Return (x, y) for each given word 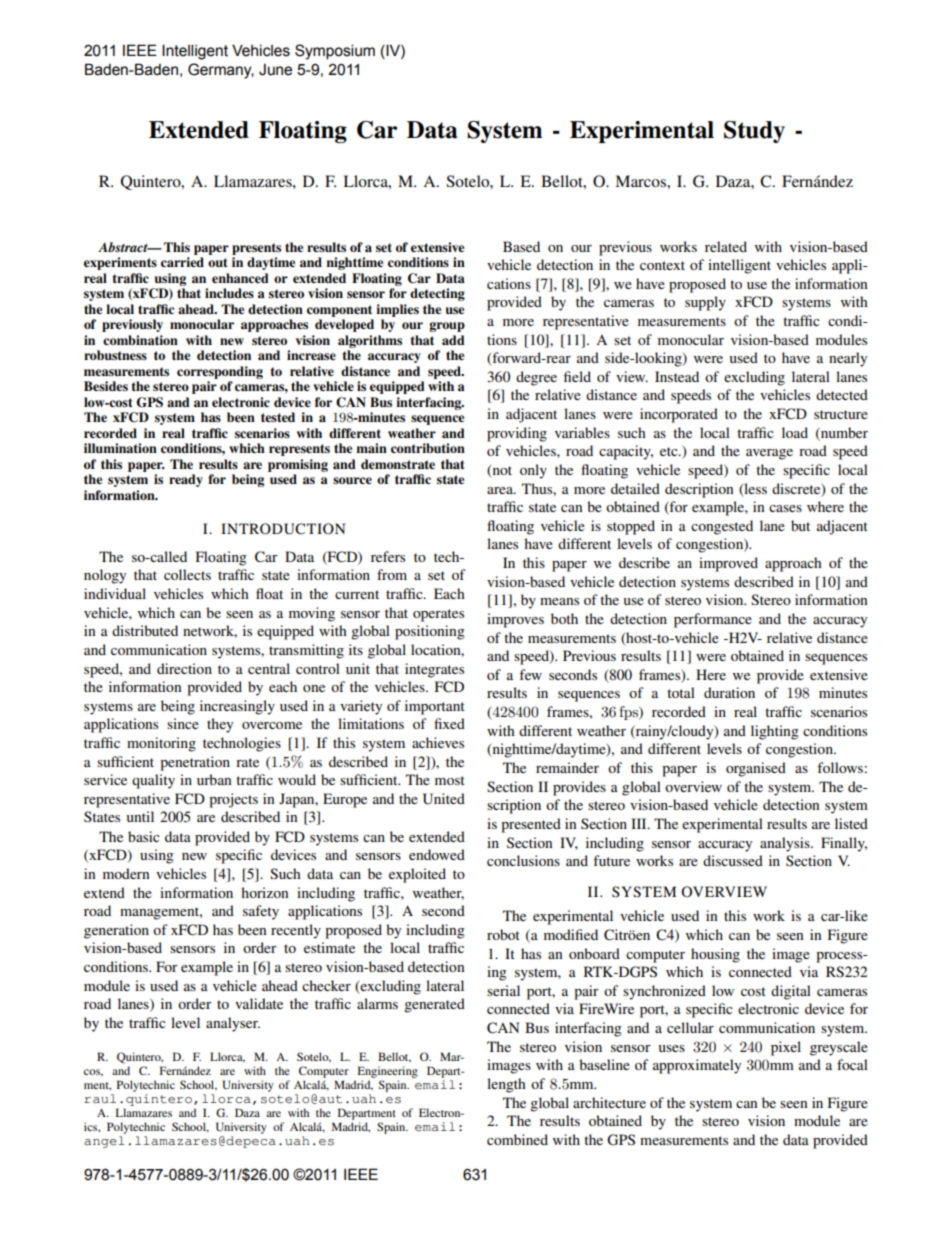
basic (144, 836)
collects (187, 574)
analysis (786, 844)
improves (515, 620)
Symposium (335, 52)
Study (754, 132)
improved (728, 564)
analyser (233, 1024)
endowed (437, 854)
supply (705, 303)
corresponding (220, 372)
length (506, 1085)
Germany (221, 71)
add (453, 340)
